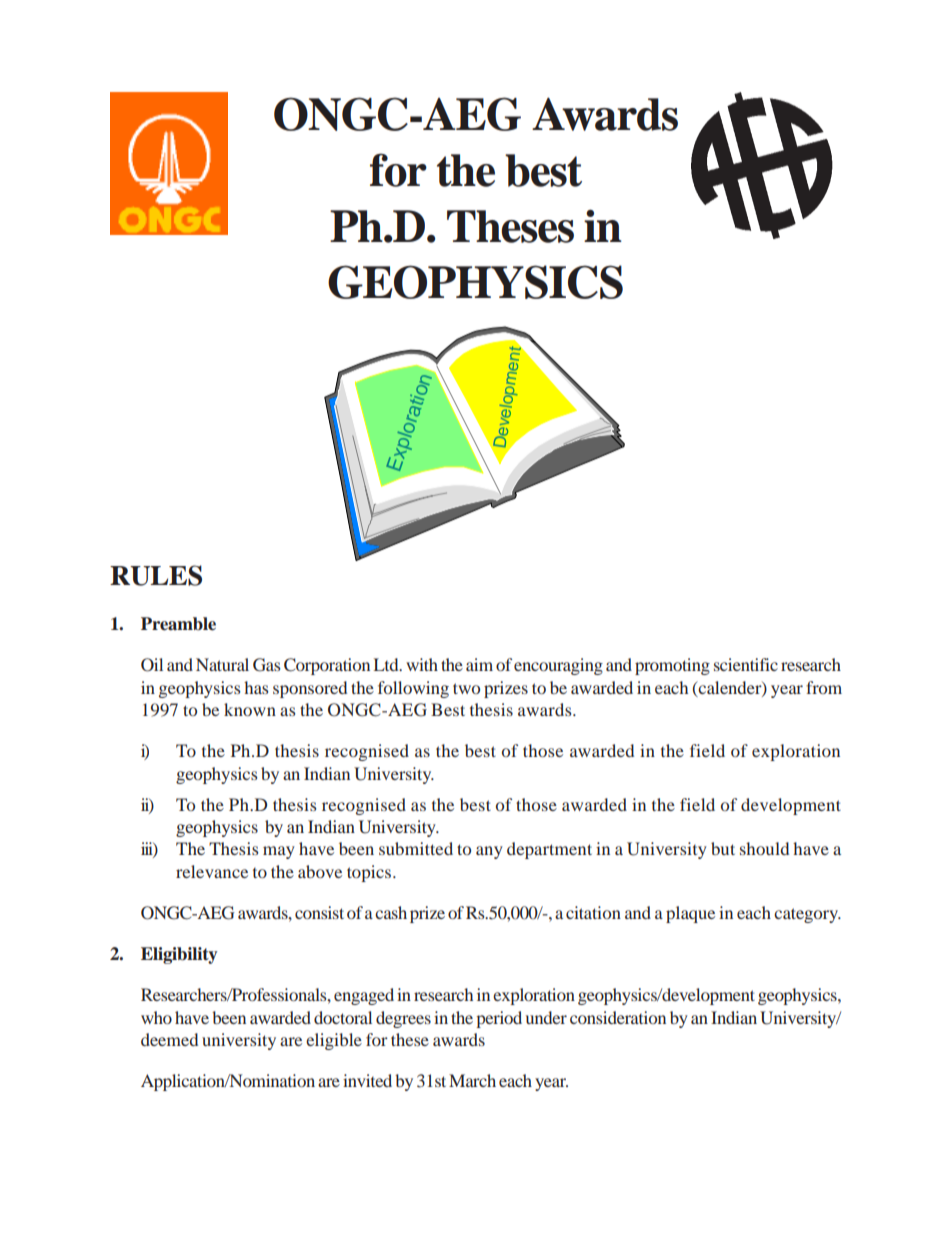 This screenshot has width=952, height=1233. Describe the element at coordinates (746, 664) in the screenshot. I see `scientific` at that location.
